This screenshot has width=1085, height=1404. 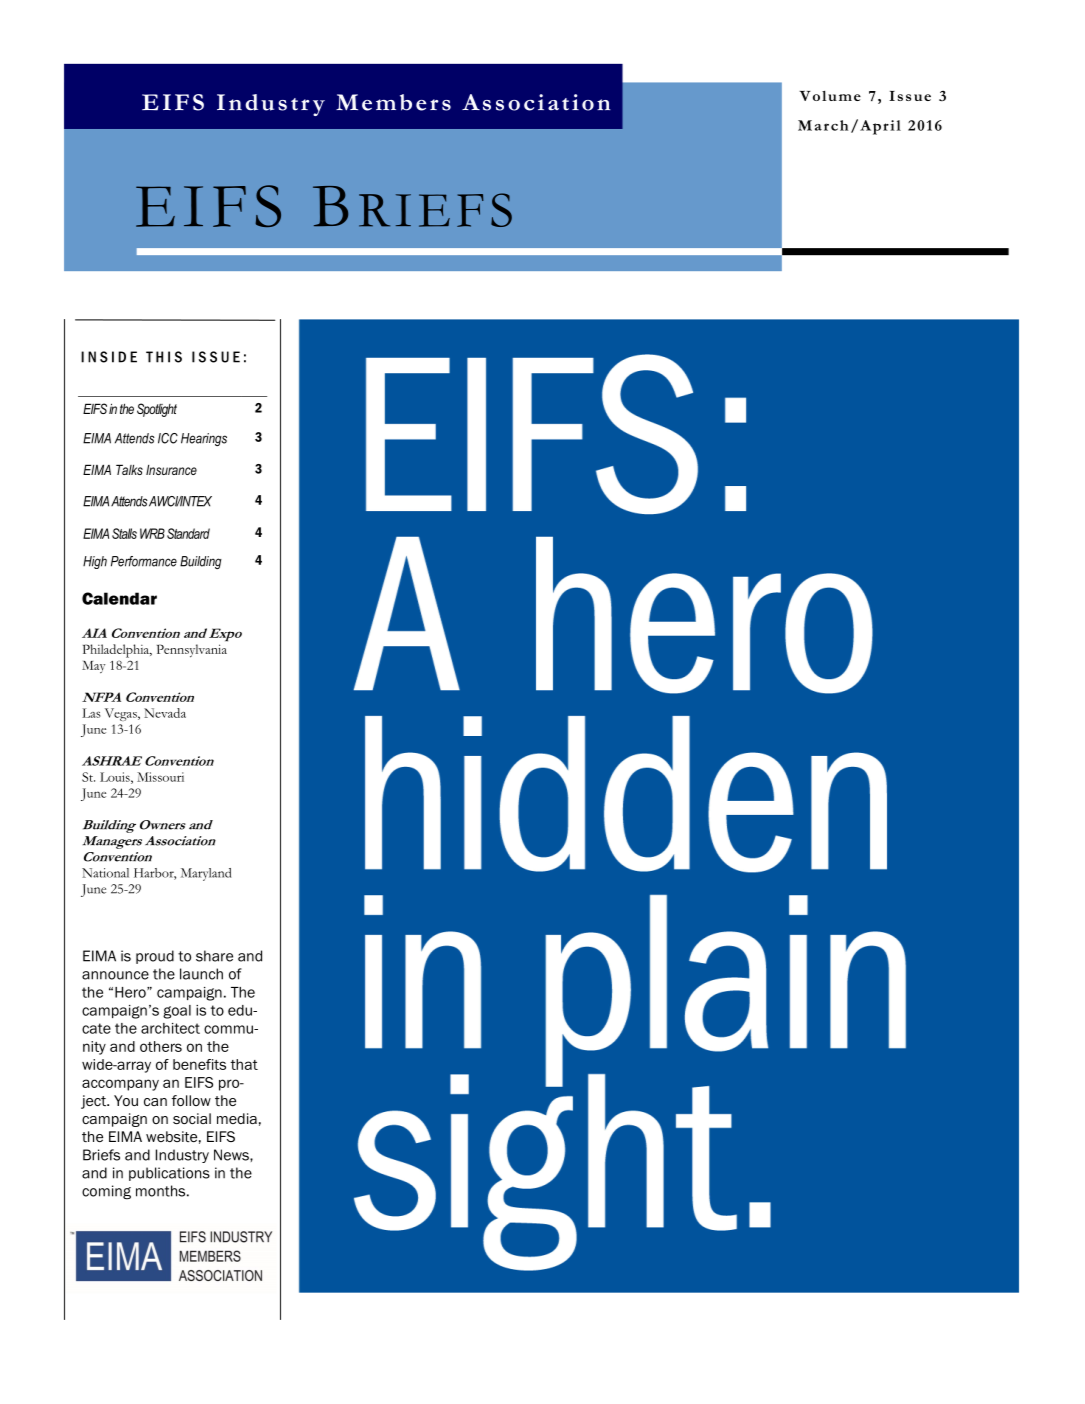 What do you see at coordinates (169, 1174) in the screenshot?
I see `publications` at bounding box center [169, 1174].
